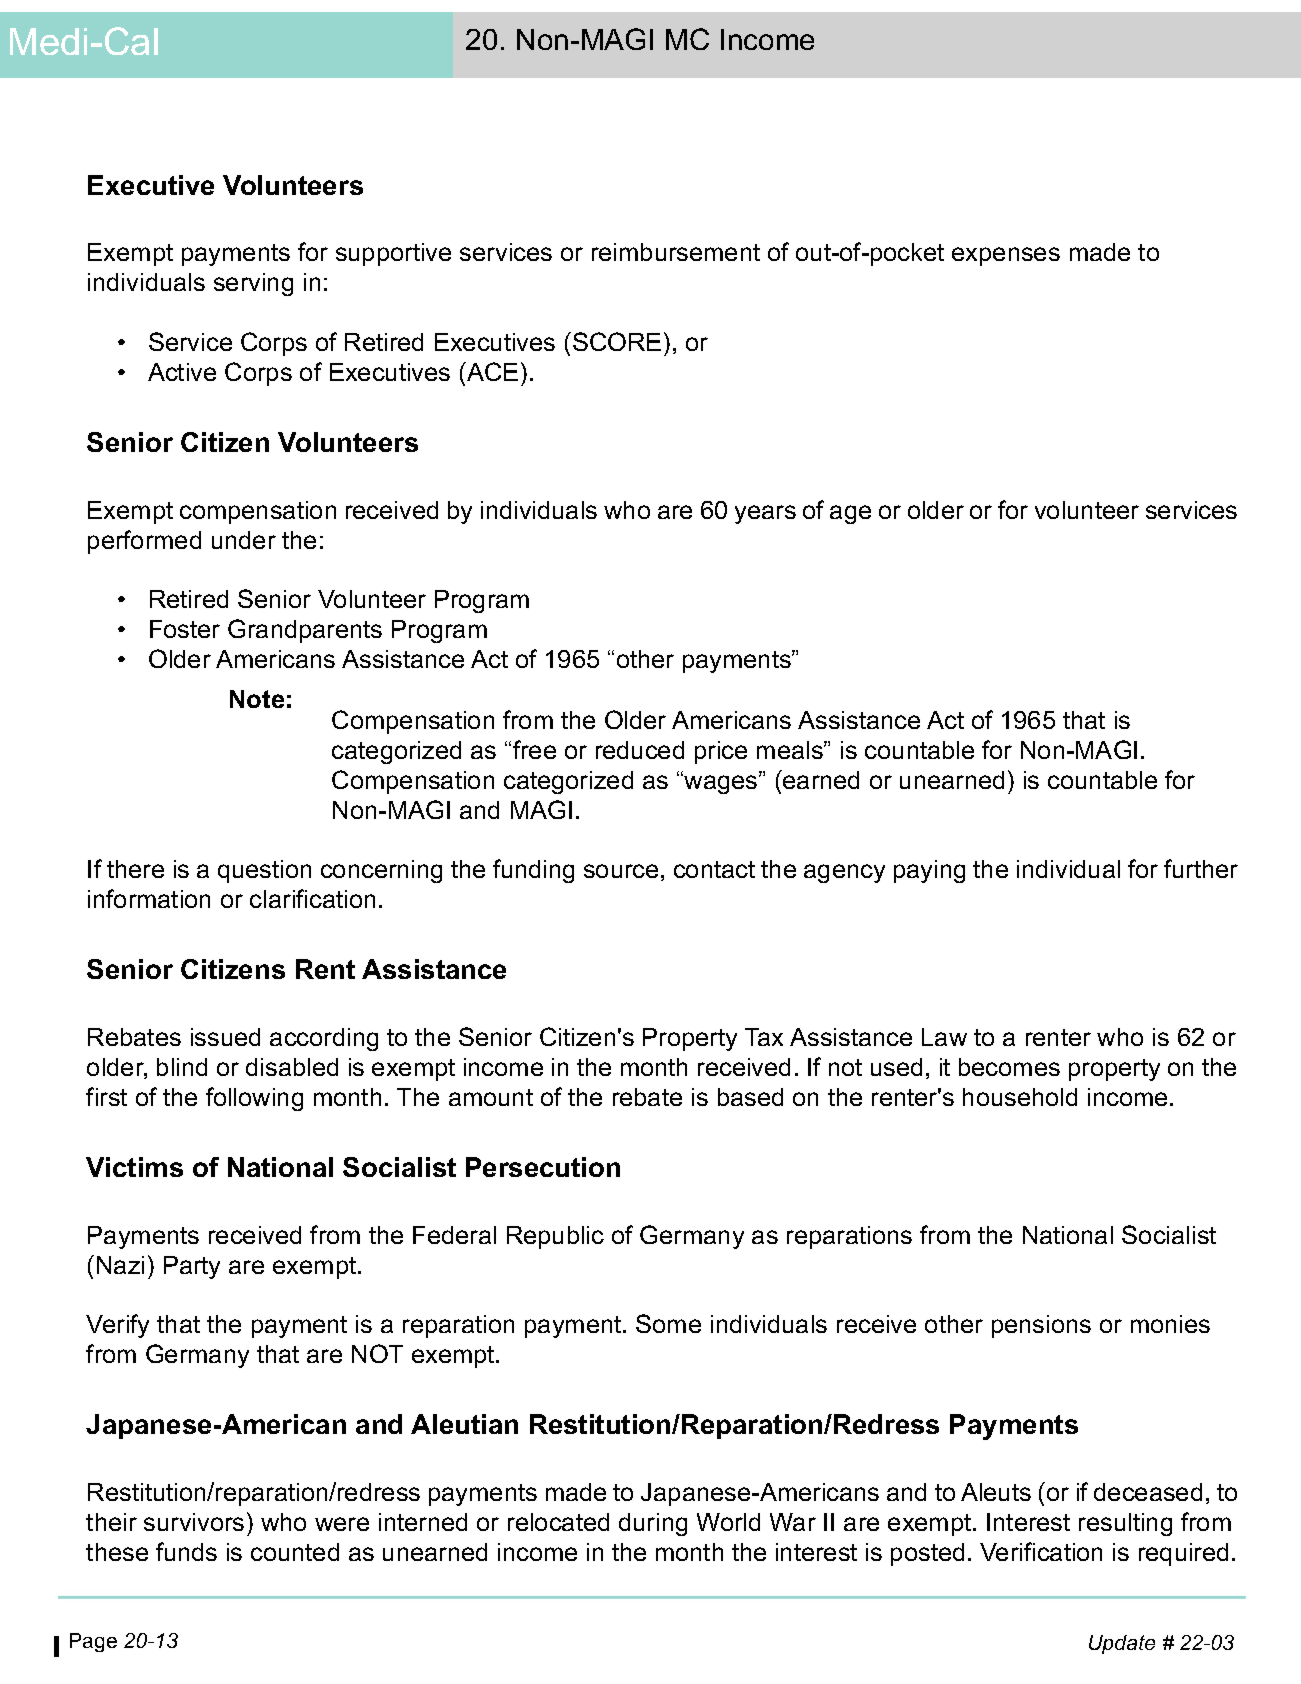 Image resolution: width=1301 pixels, height=1684 pixels. I want to click on serving, so click(253, 284).
